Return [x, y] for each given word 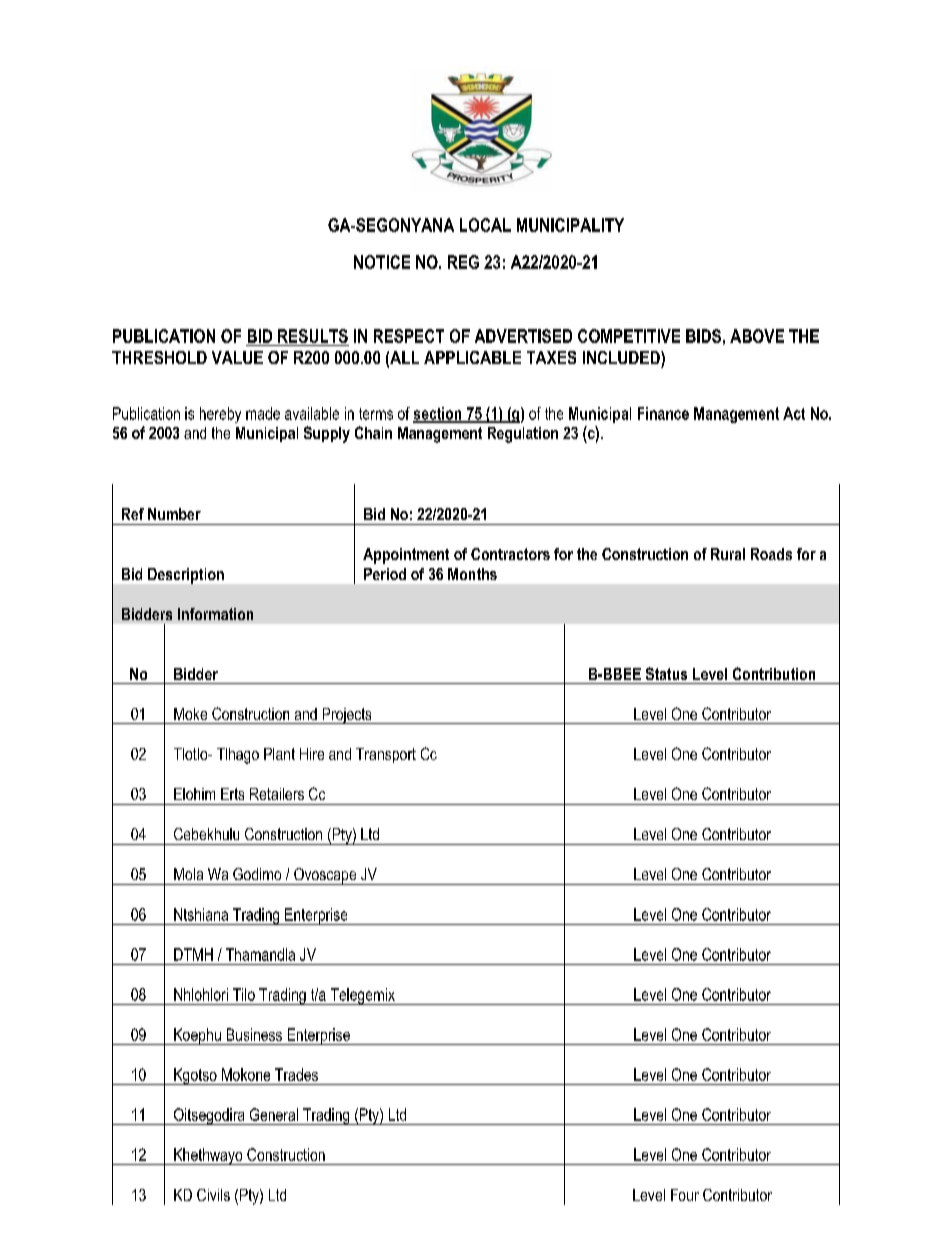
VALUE [237, 357]
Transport [386, 755]
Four [685, 1195]
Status [666, 673]
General [274, 1114]
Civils [213, 1195]
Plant [279, 754]
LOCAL [485, 225]
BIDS [703, 336]
